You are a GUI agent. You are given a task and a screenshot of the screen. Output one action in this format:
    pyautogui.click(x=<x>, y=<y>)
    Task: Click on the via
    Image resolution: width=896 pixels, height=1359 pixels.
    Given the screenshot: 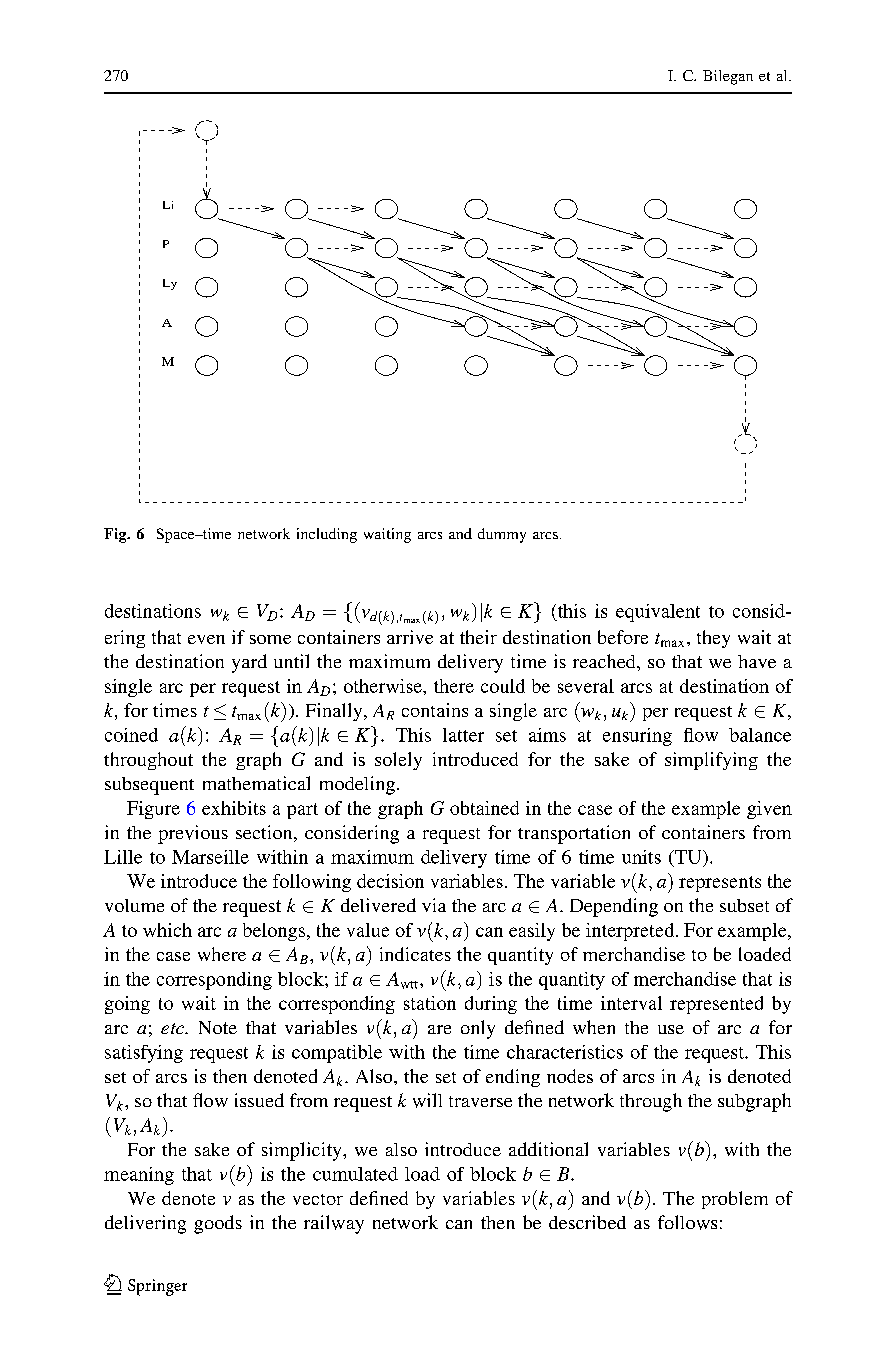 What is the action you would take?
    pyautogui.click(x=434, y=905)
